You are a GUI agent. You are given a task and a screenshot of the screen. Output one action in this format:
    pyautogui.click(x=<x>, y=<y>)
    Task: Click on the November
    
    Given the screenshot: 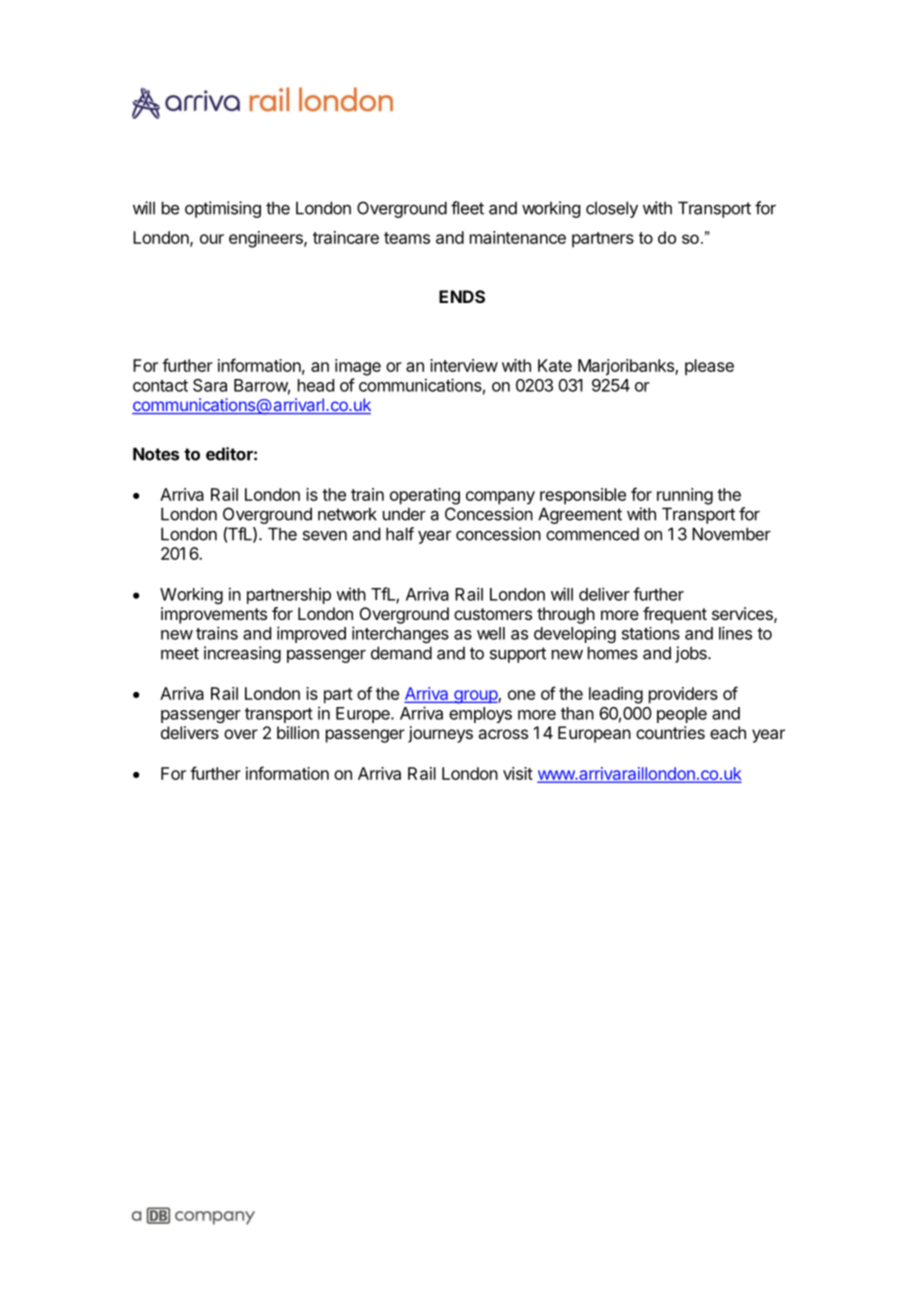 What is the action you would take?
    pyautogui.click(x=731, y=534)
